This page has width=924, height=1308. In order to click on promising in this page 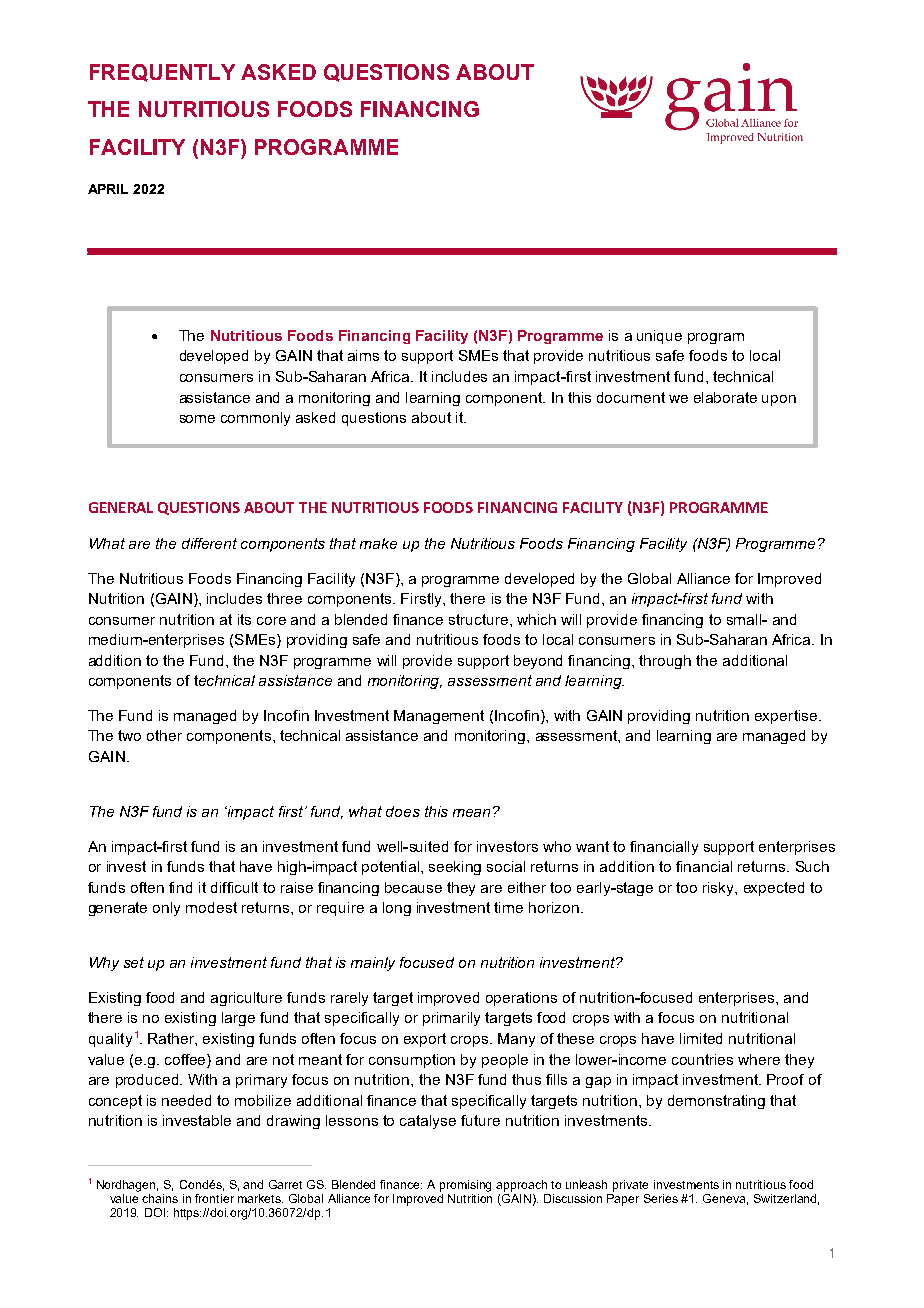, I will do `click(465, 1186)`.
